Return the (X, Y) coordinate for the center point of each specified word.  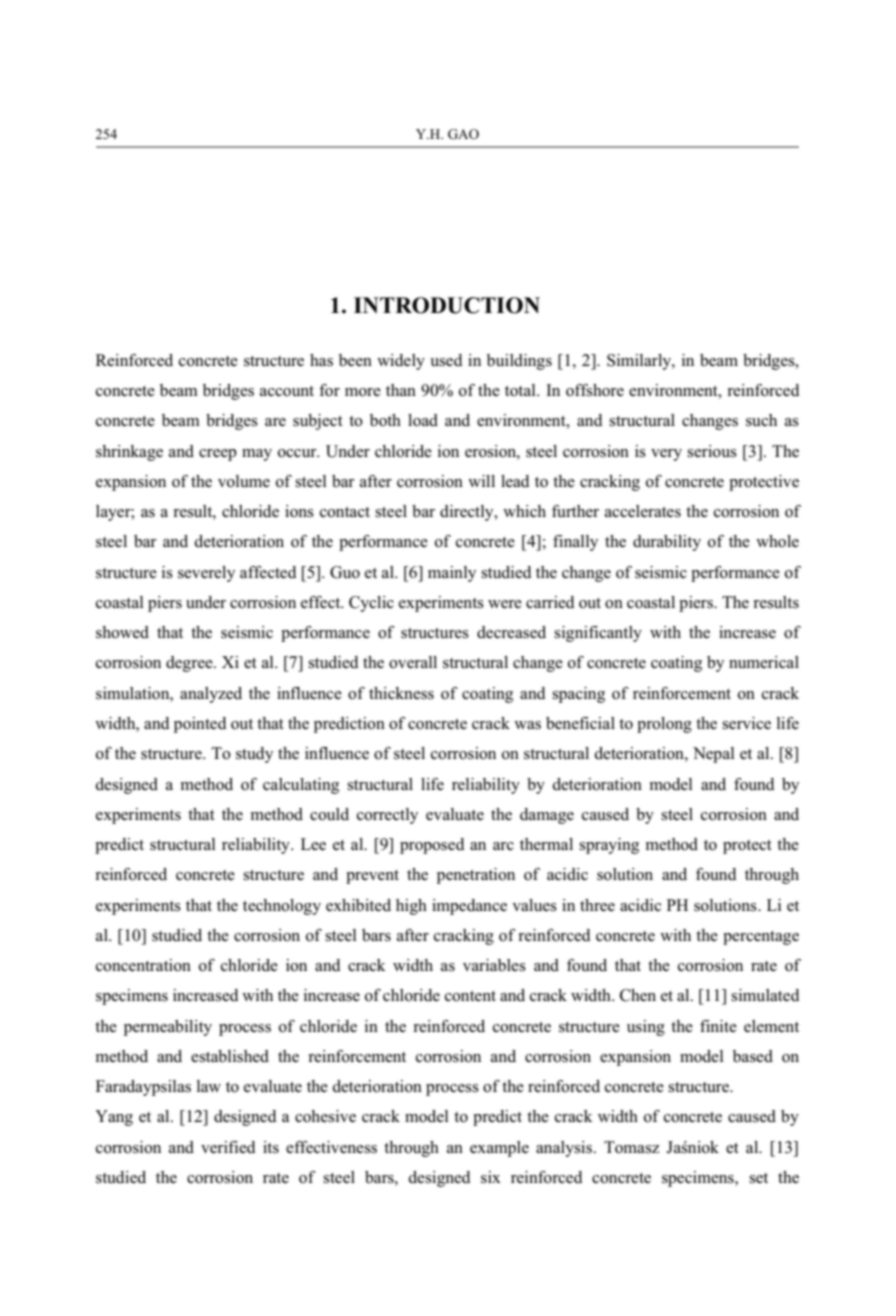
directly (468, 513)
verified (228, 1147)
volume (244, 481)
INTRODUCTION (447, 305)
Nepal (714, 755)
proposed (432, 846)
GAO (463, 134)
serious (712, 451)
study (254, 755)
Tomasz (631, 1147)
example (499, 1149)
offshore (595, 390)
